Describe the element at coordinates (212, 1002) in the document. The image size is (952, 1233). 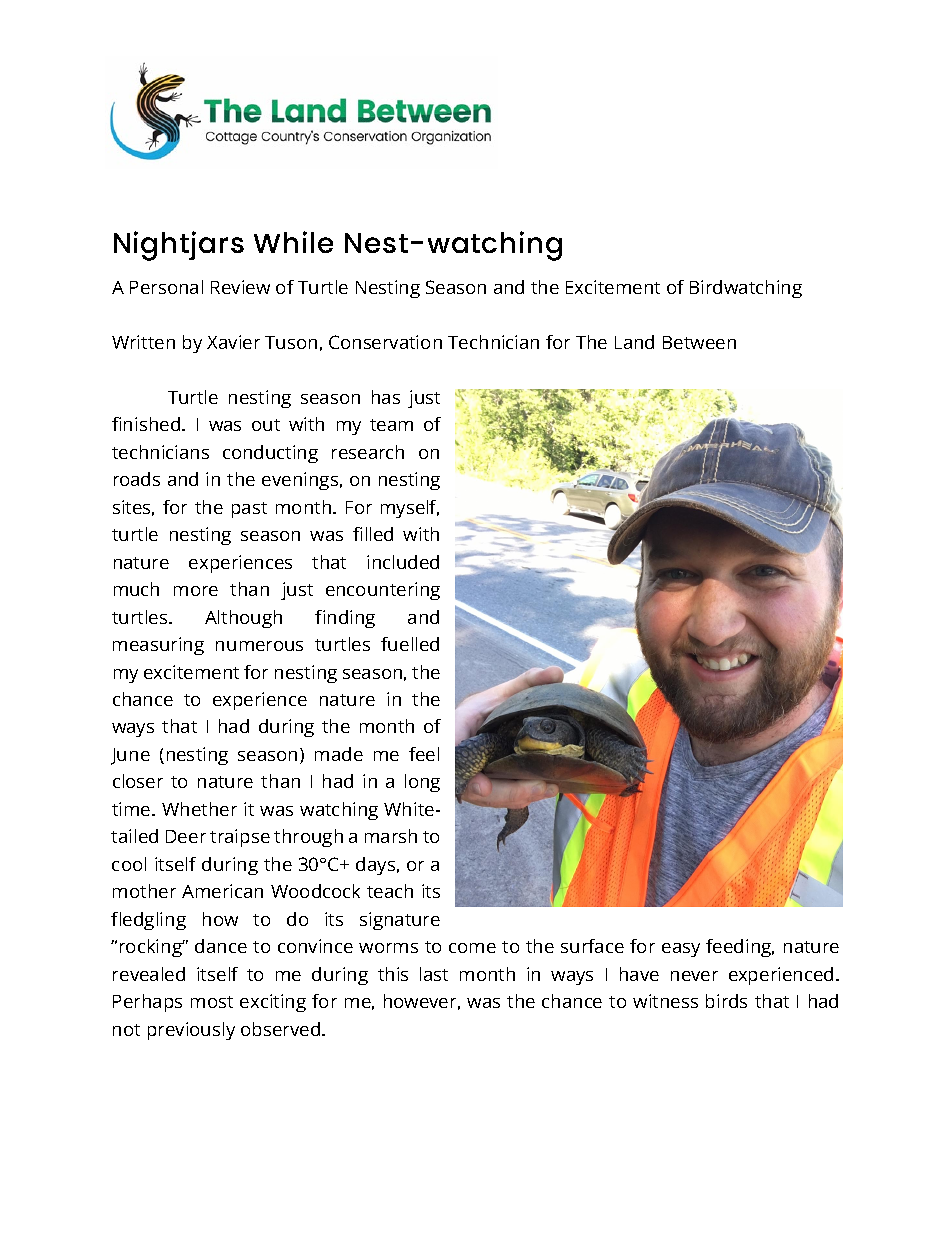
I see `most` at that location.
